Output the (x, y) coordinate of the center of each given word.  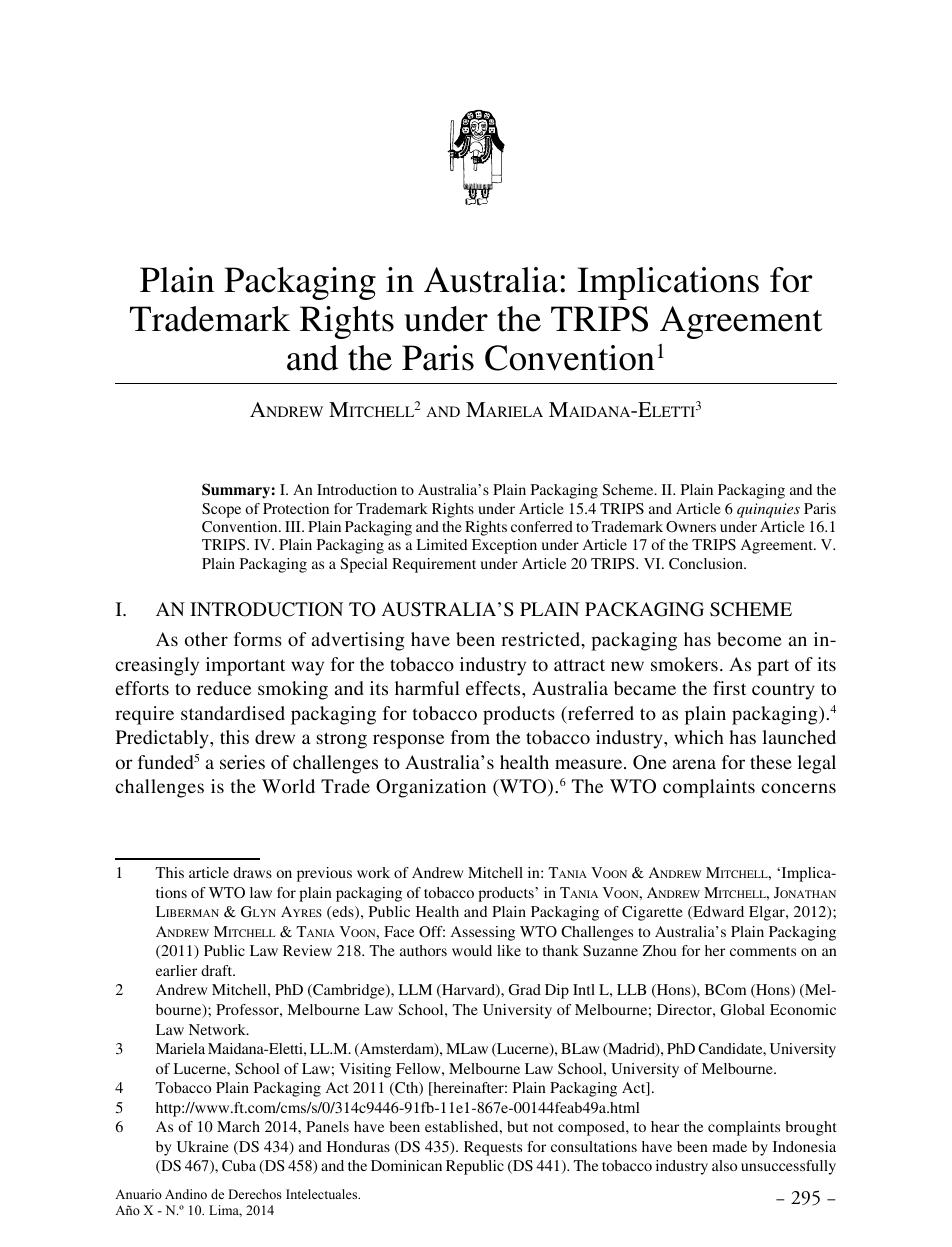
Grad (524, 990)
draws (252, 872)
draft (218, 970)
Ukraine (203, 1147)
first (729, 688)
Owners (691, 526)
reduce (224, 688)
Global (742, 1010)
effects (494, 688)
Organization (431, 788)
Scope (221, 510)
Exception (504, 546)
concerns (798, 788)
